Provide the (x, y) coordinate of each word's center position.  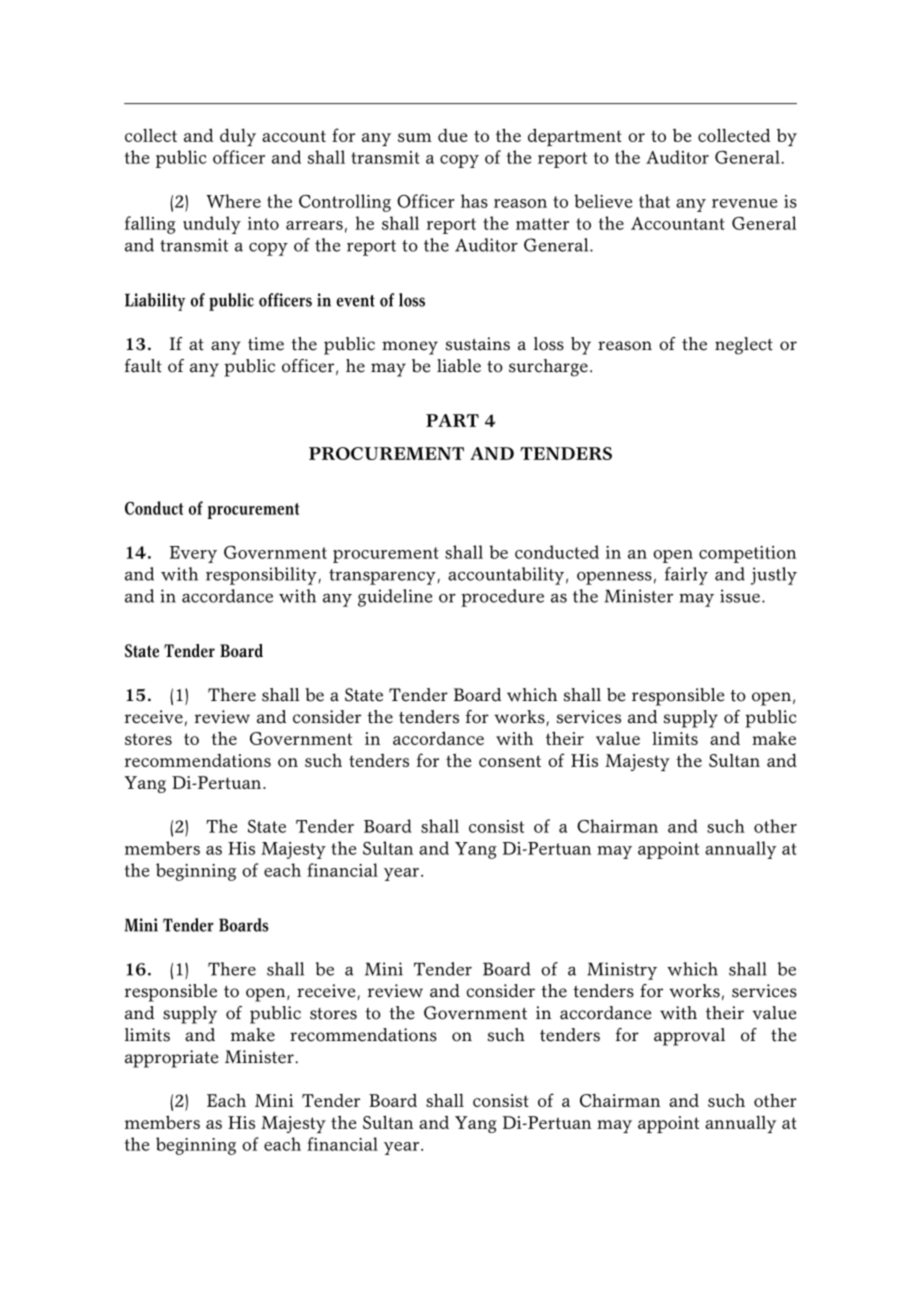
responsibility (261, 576)
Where (233, 201)
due (452, 135)
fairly (686, 576)
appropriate (171, 1059)
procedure (502, 598)
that (654, 201)
